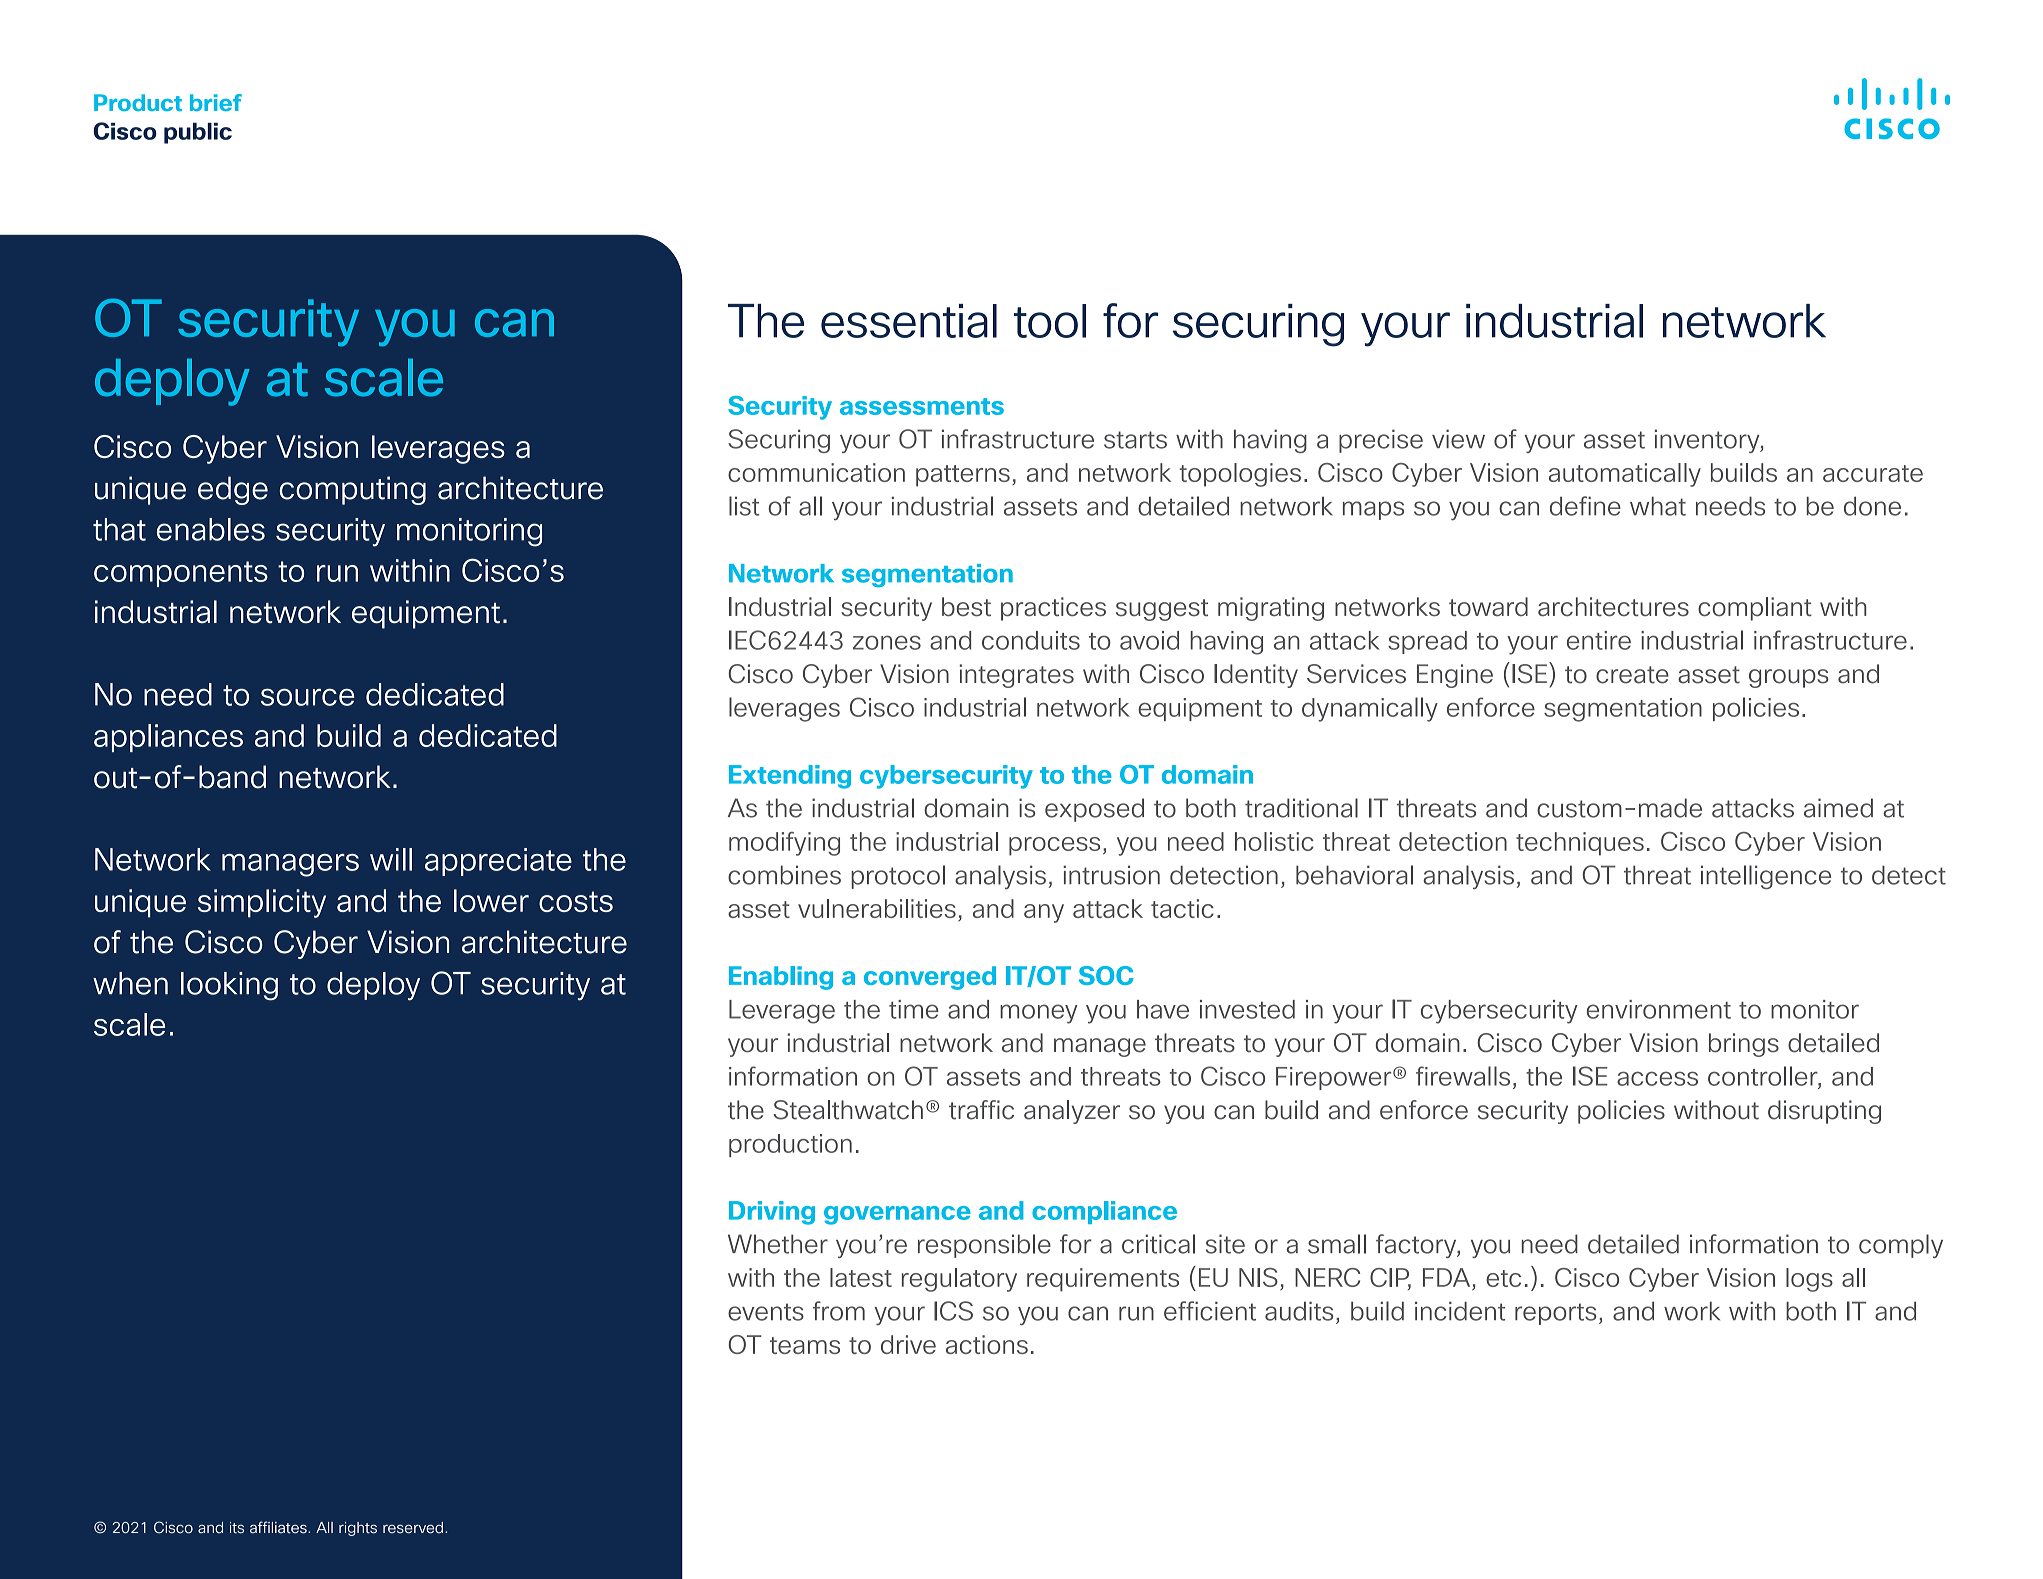 The image size is (2043, 1579). I want to click on exposed, so click(1094, 810).
